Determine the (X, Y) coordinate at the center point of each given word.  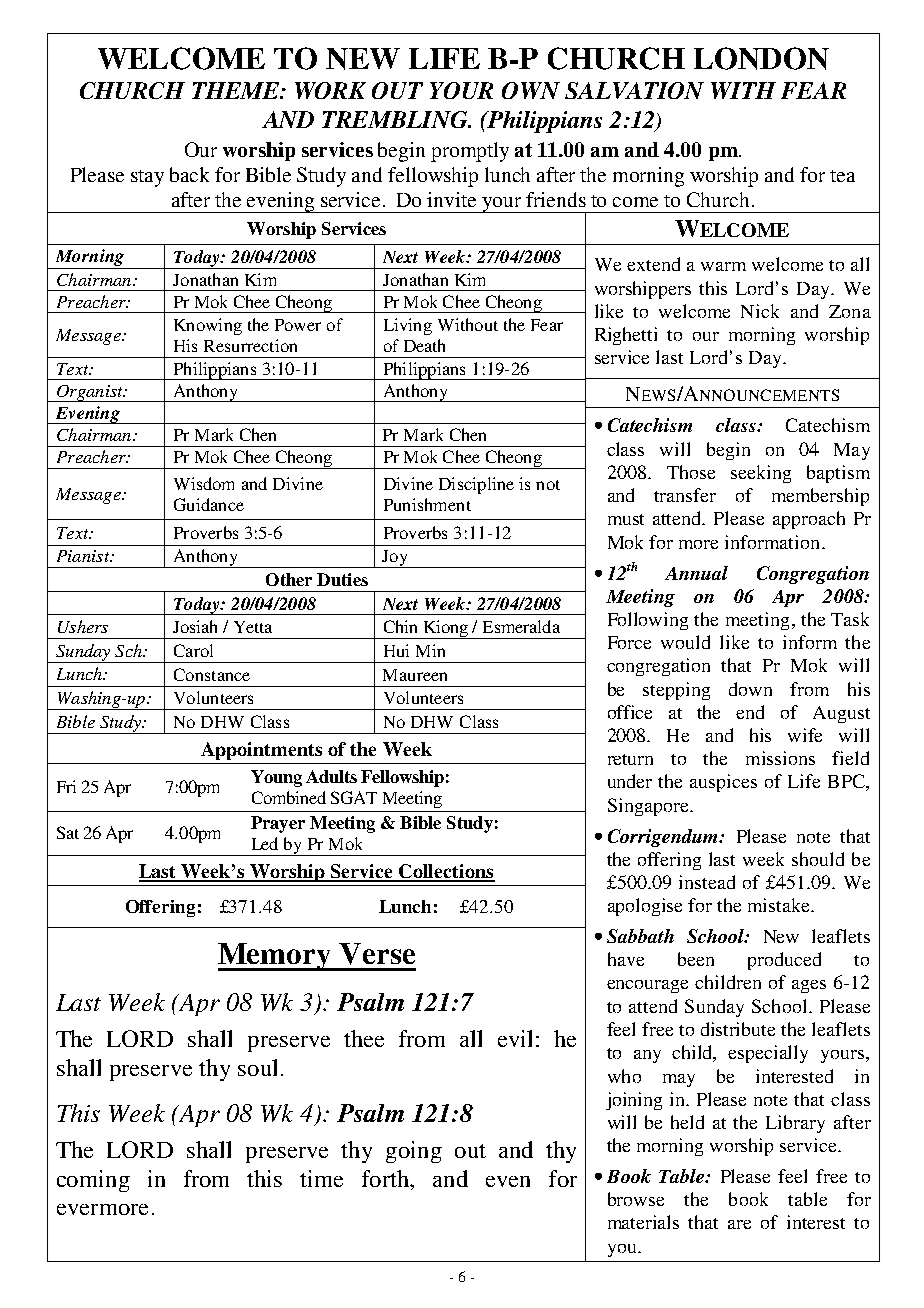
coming (93, 1181)
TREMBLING (396, 119)
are (739, 1224)
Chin (400, 626)
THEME (237, 90)
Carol (193, 650)
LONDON (761, 58)
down (750, 689)
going (414, 1152)
